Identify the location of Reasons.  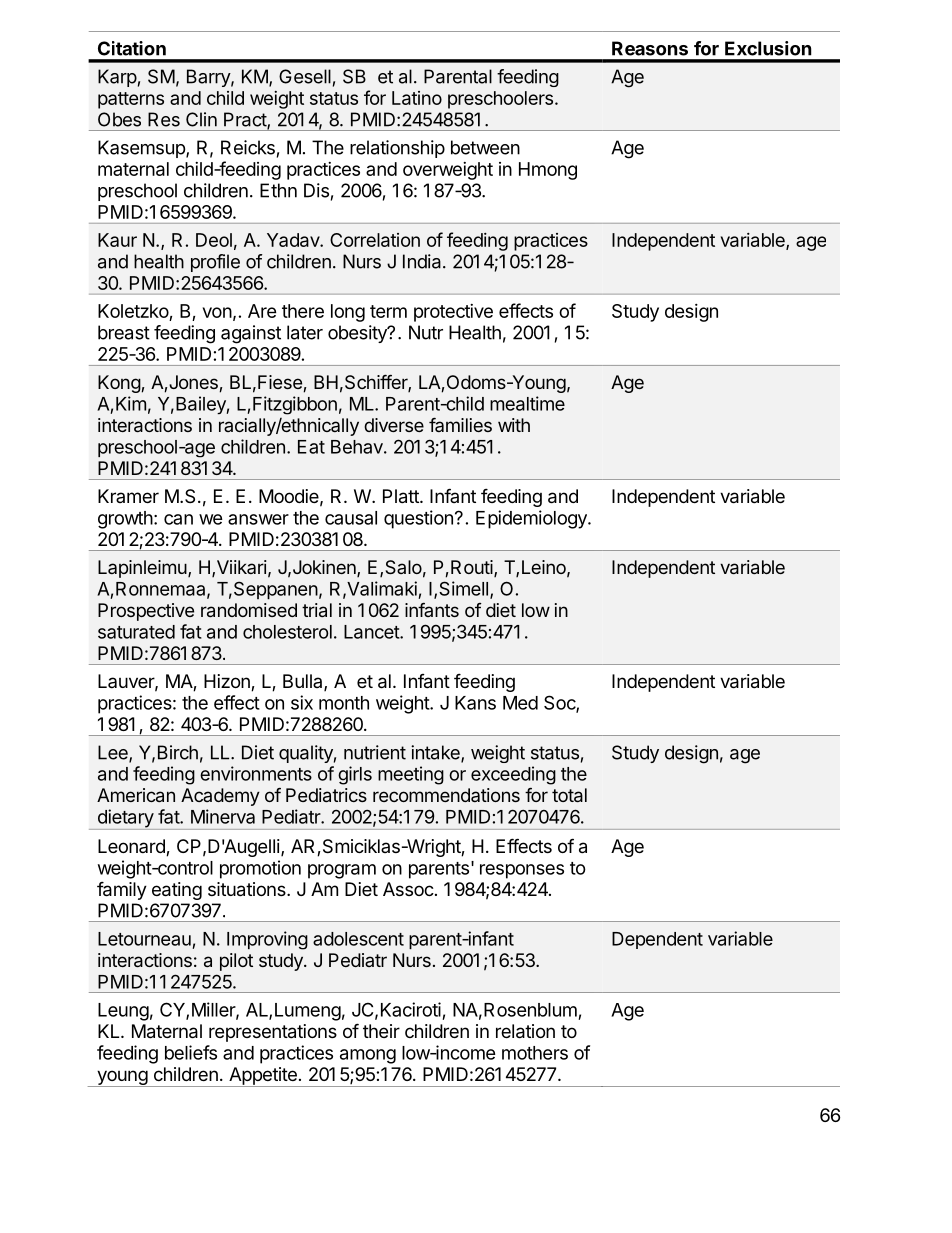
(650, 48).
